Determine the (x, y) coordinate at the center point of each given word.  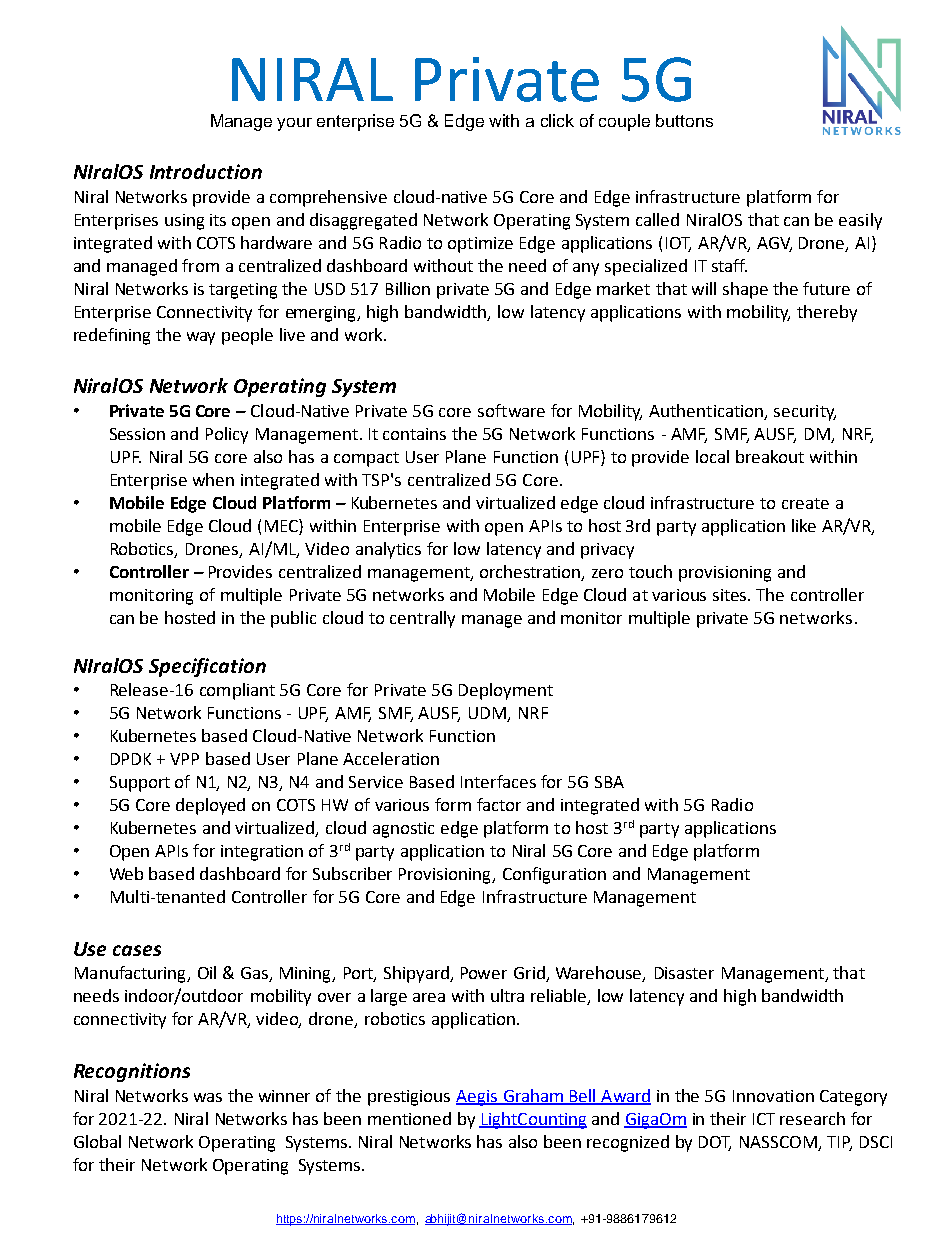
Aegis (477, 1098)
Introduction (206, 171)
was (208, 1097)
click (557, 120)
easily (860, 221)
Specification (207, 667)
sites (731, 595)
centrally (422, 619)
